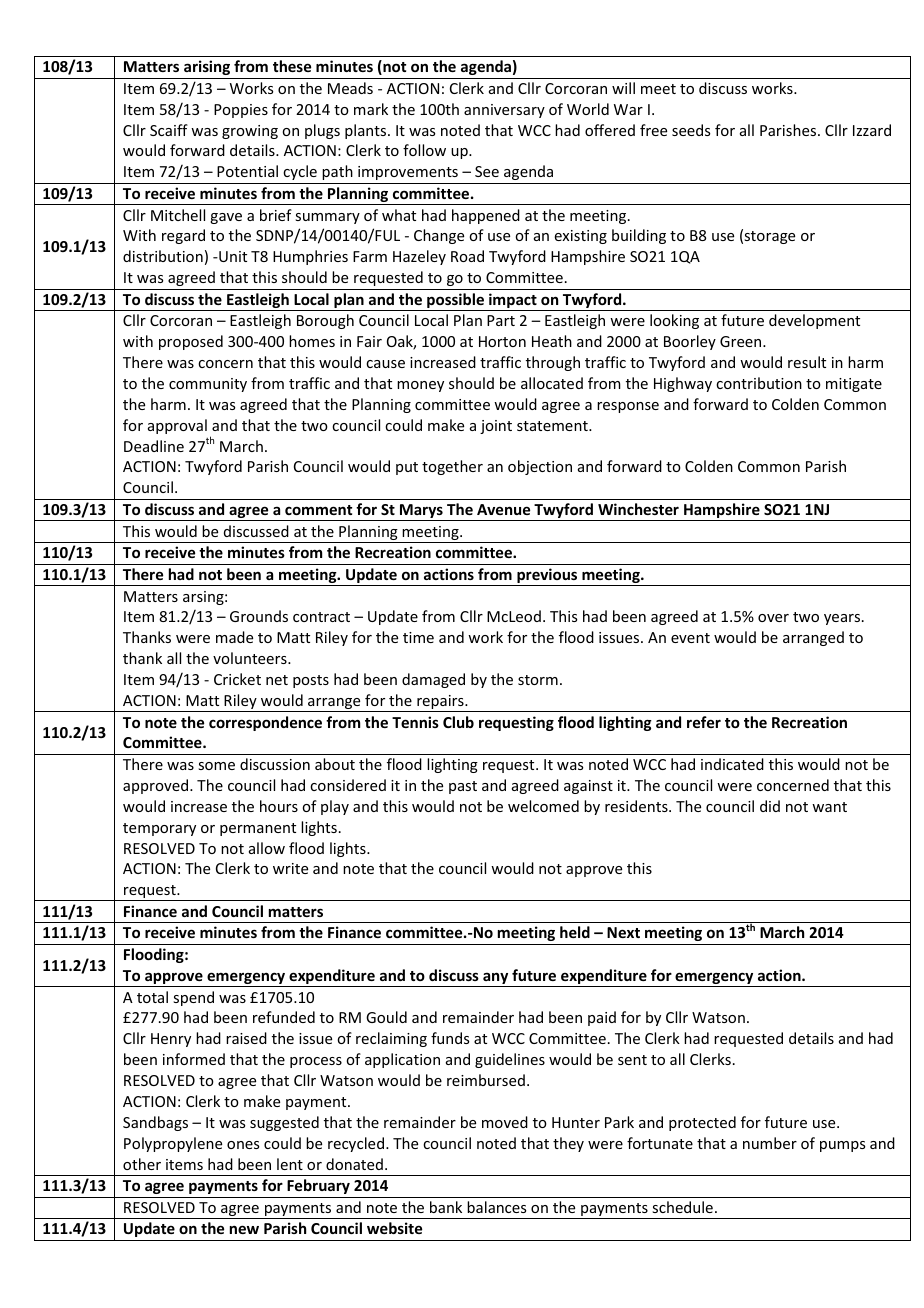  I want to click on number, so click(770, 1143).
